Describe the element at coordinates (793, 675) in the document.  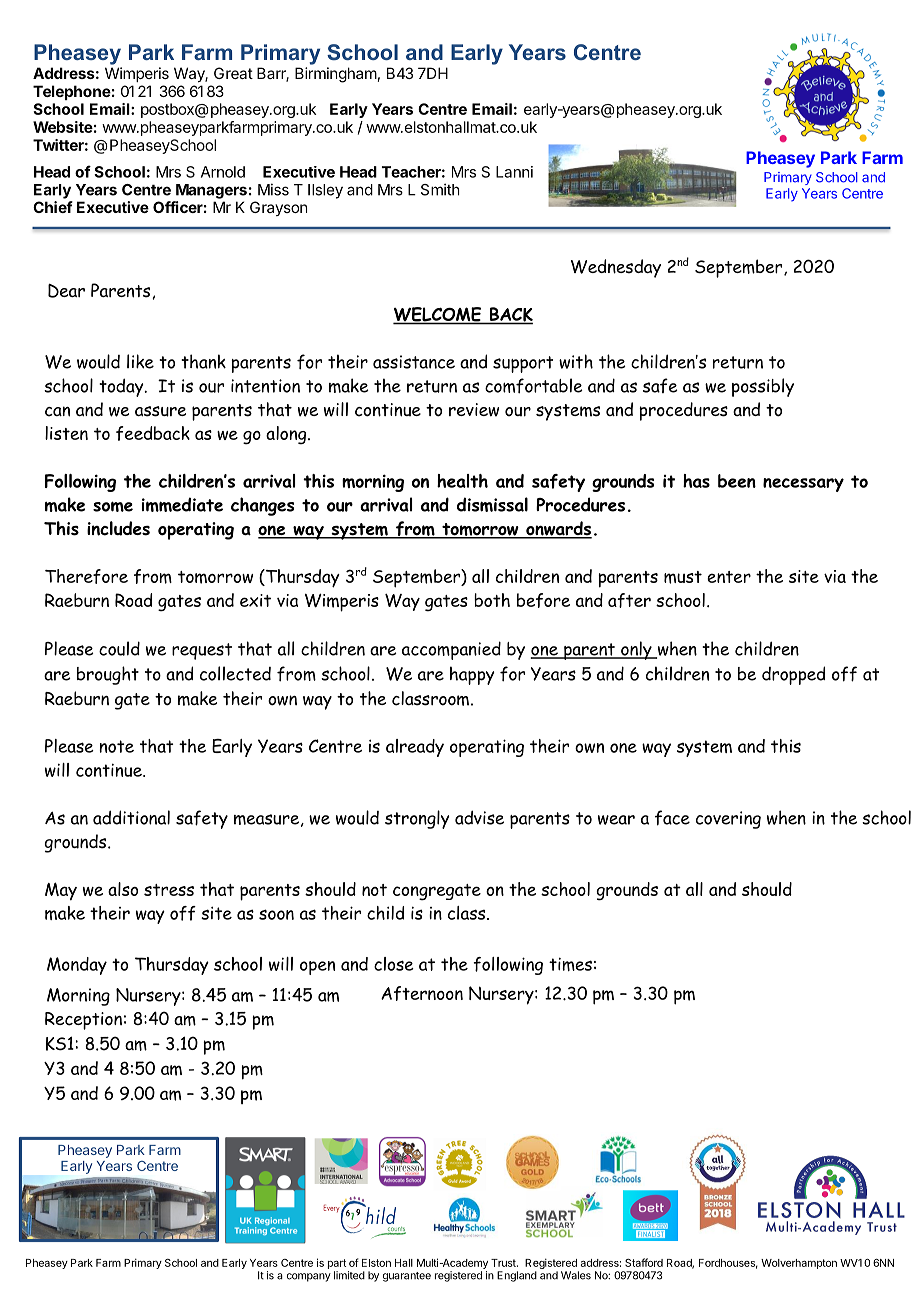
I see `dropped` at that location.
